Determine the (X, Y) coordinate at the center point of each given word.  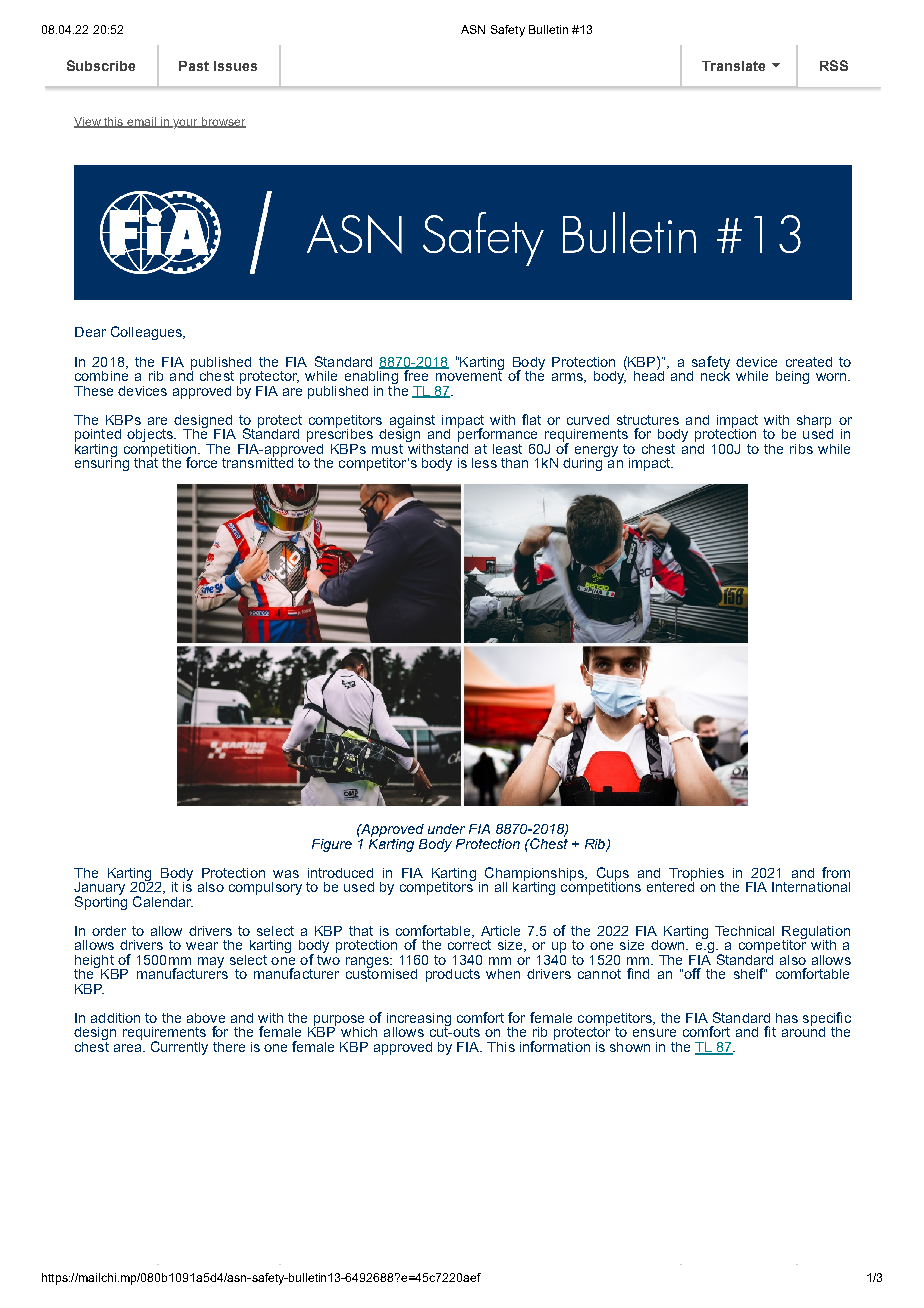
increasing (419, 1020)
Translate (733, 66)
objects (151, 437)
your (185, 124)
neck (715, 374)
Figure (332, 845)
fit (770, 1031)
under (446, 829)
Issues (235, 66)
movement (468, 374)
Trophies (697, 875)
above (206, 1018)
